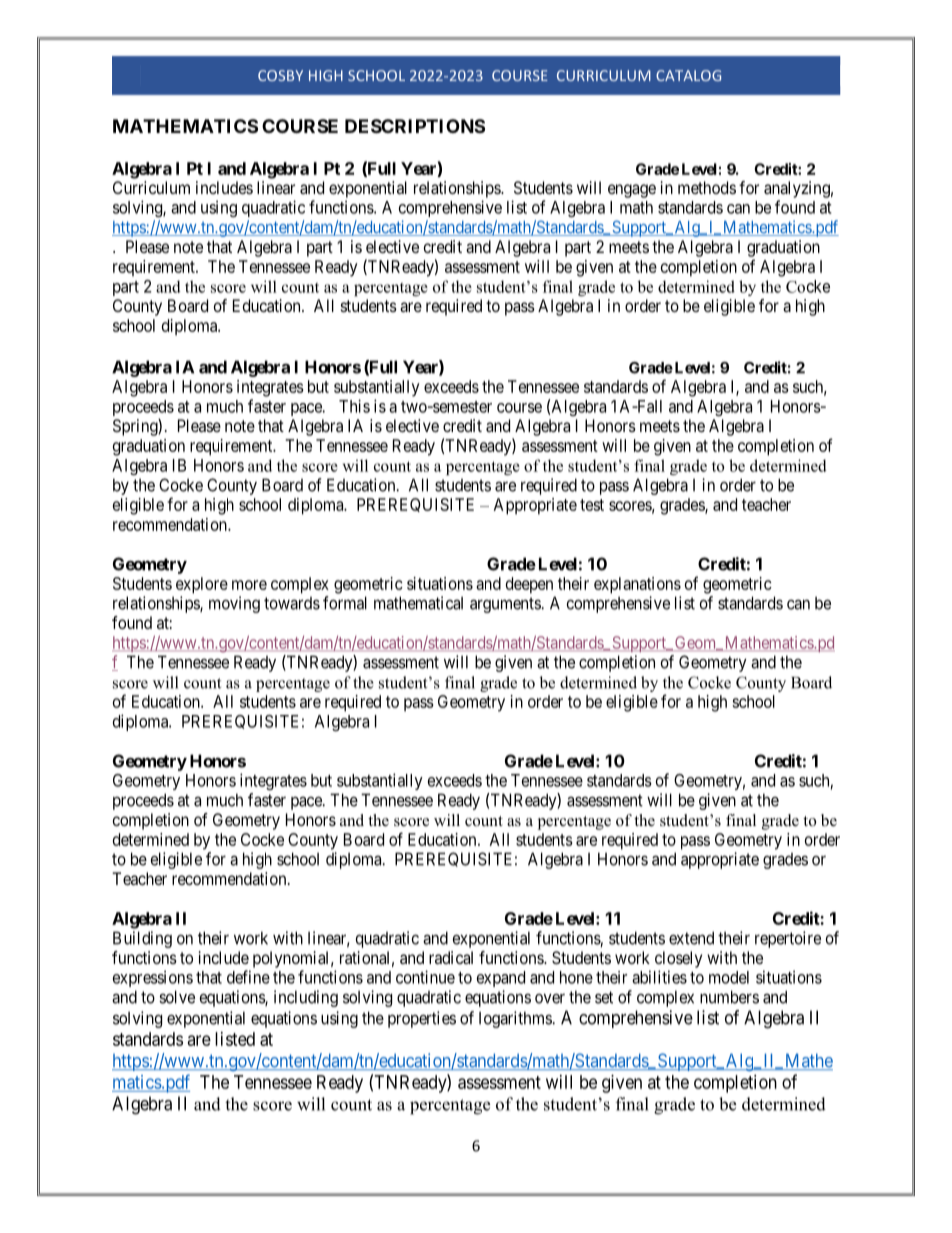  I want to click on deepen, so click(529, 585).
